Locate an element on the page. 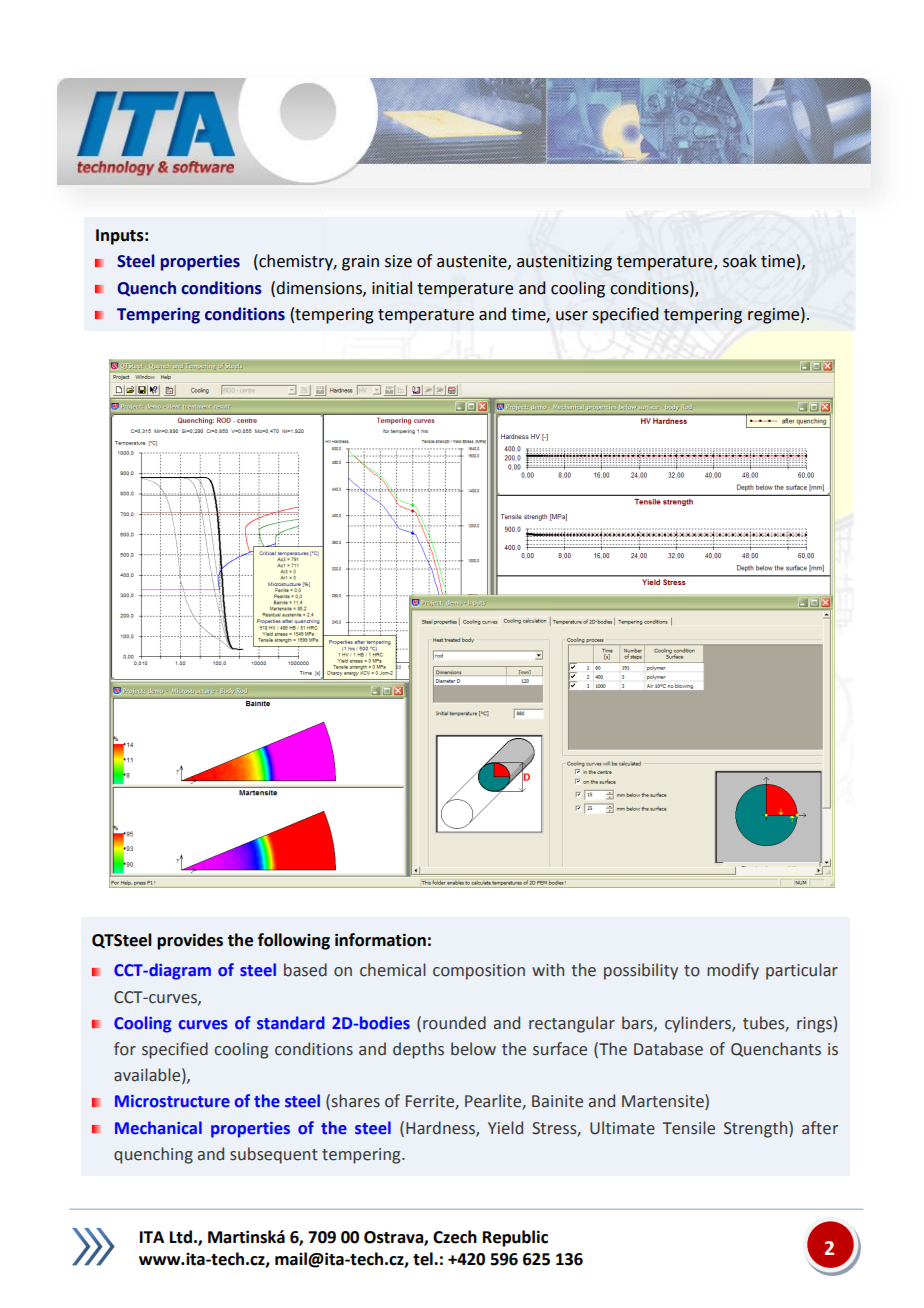 The width and height of the document is (924, 1308). standard is located at coordinates (291, 1022).
